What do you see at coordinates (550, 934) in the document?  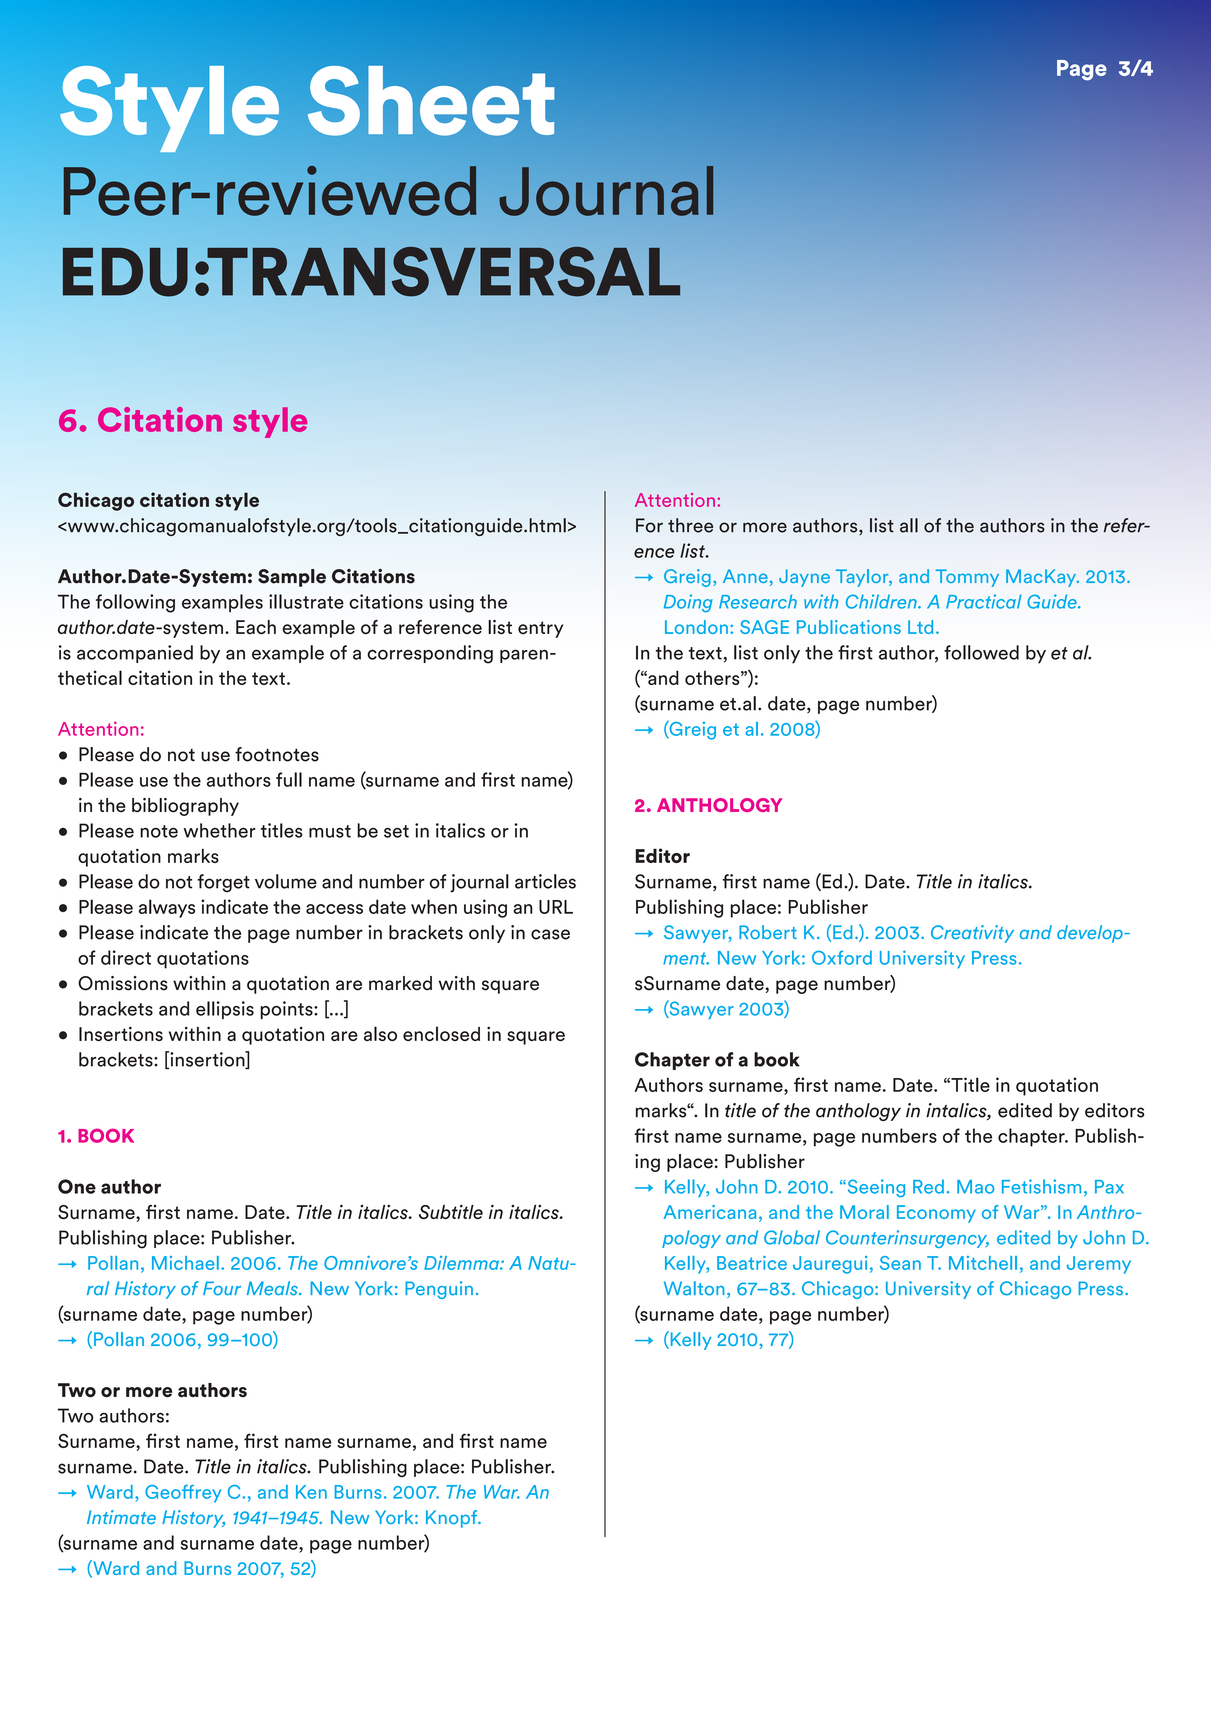 I see `case` at bounding box center [550, 934].
